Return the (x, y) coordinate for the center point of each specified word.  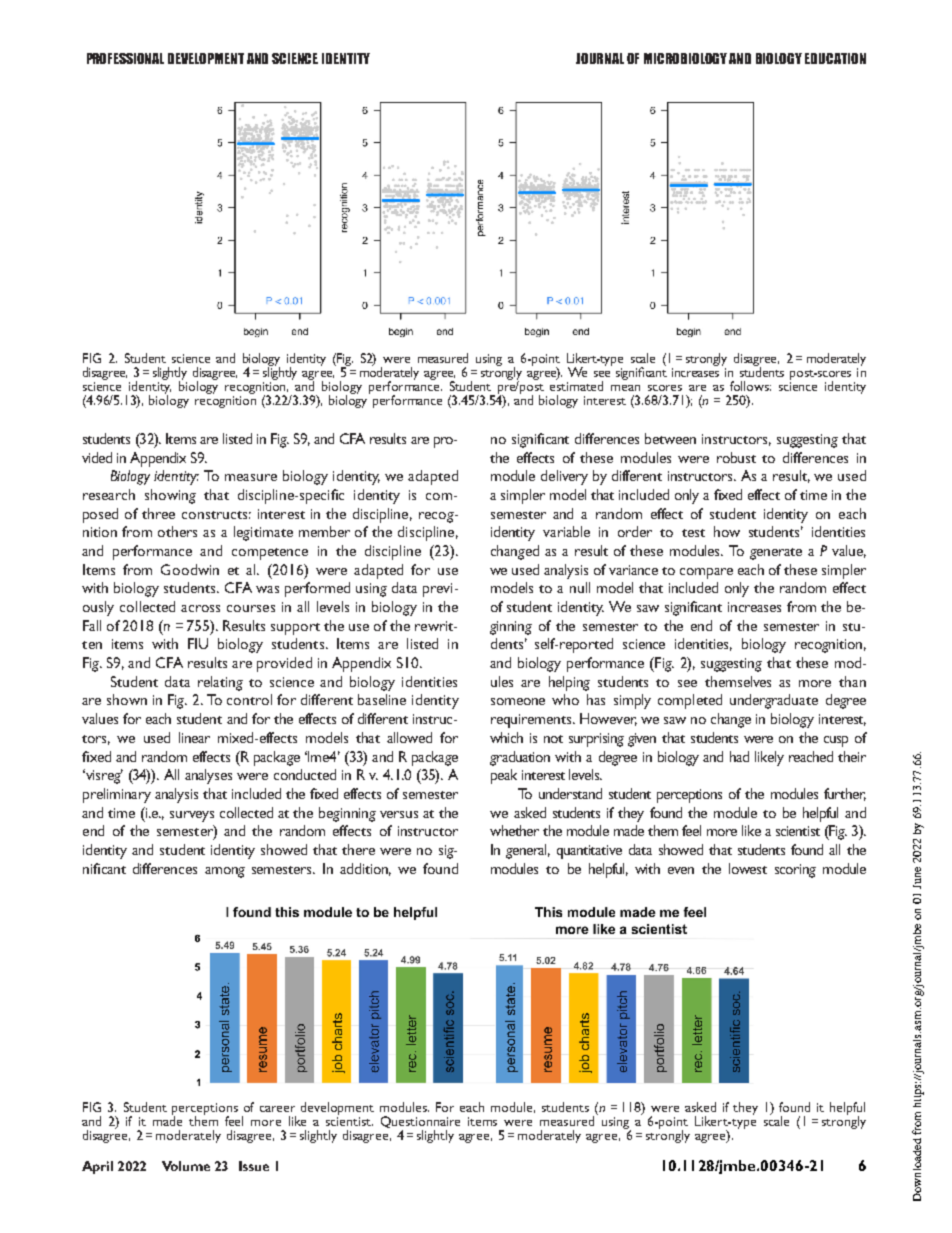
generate (776, 554)
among (225, 872)
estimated (576, 385)
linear (194, 737)
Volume (186, 1166)
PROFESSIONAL (125, 58)
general (528, 851)
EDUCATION (835, 58)
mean (625, 388)
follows (750, 386)
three (158, 513)
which (506, 737)
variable (566, 531)
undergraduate (774, 701)
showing (170, 496)
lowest (748, 868)
